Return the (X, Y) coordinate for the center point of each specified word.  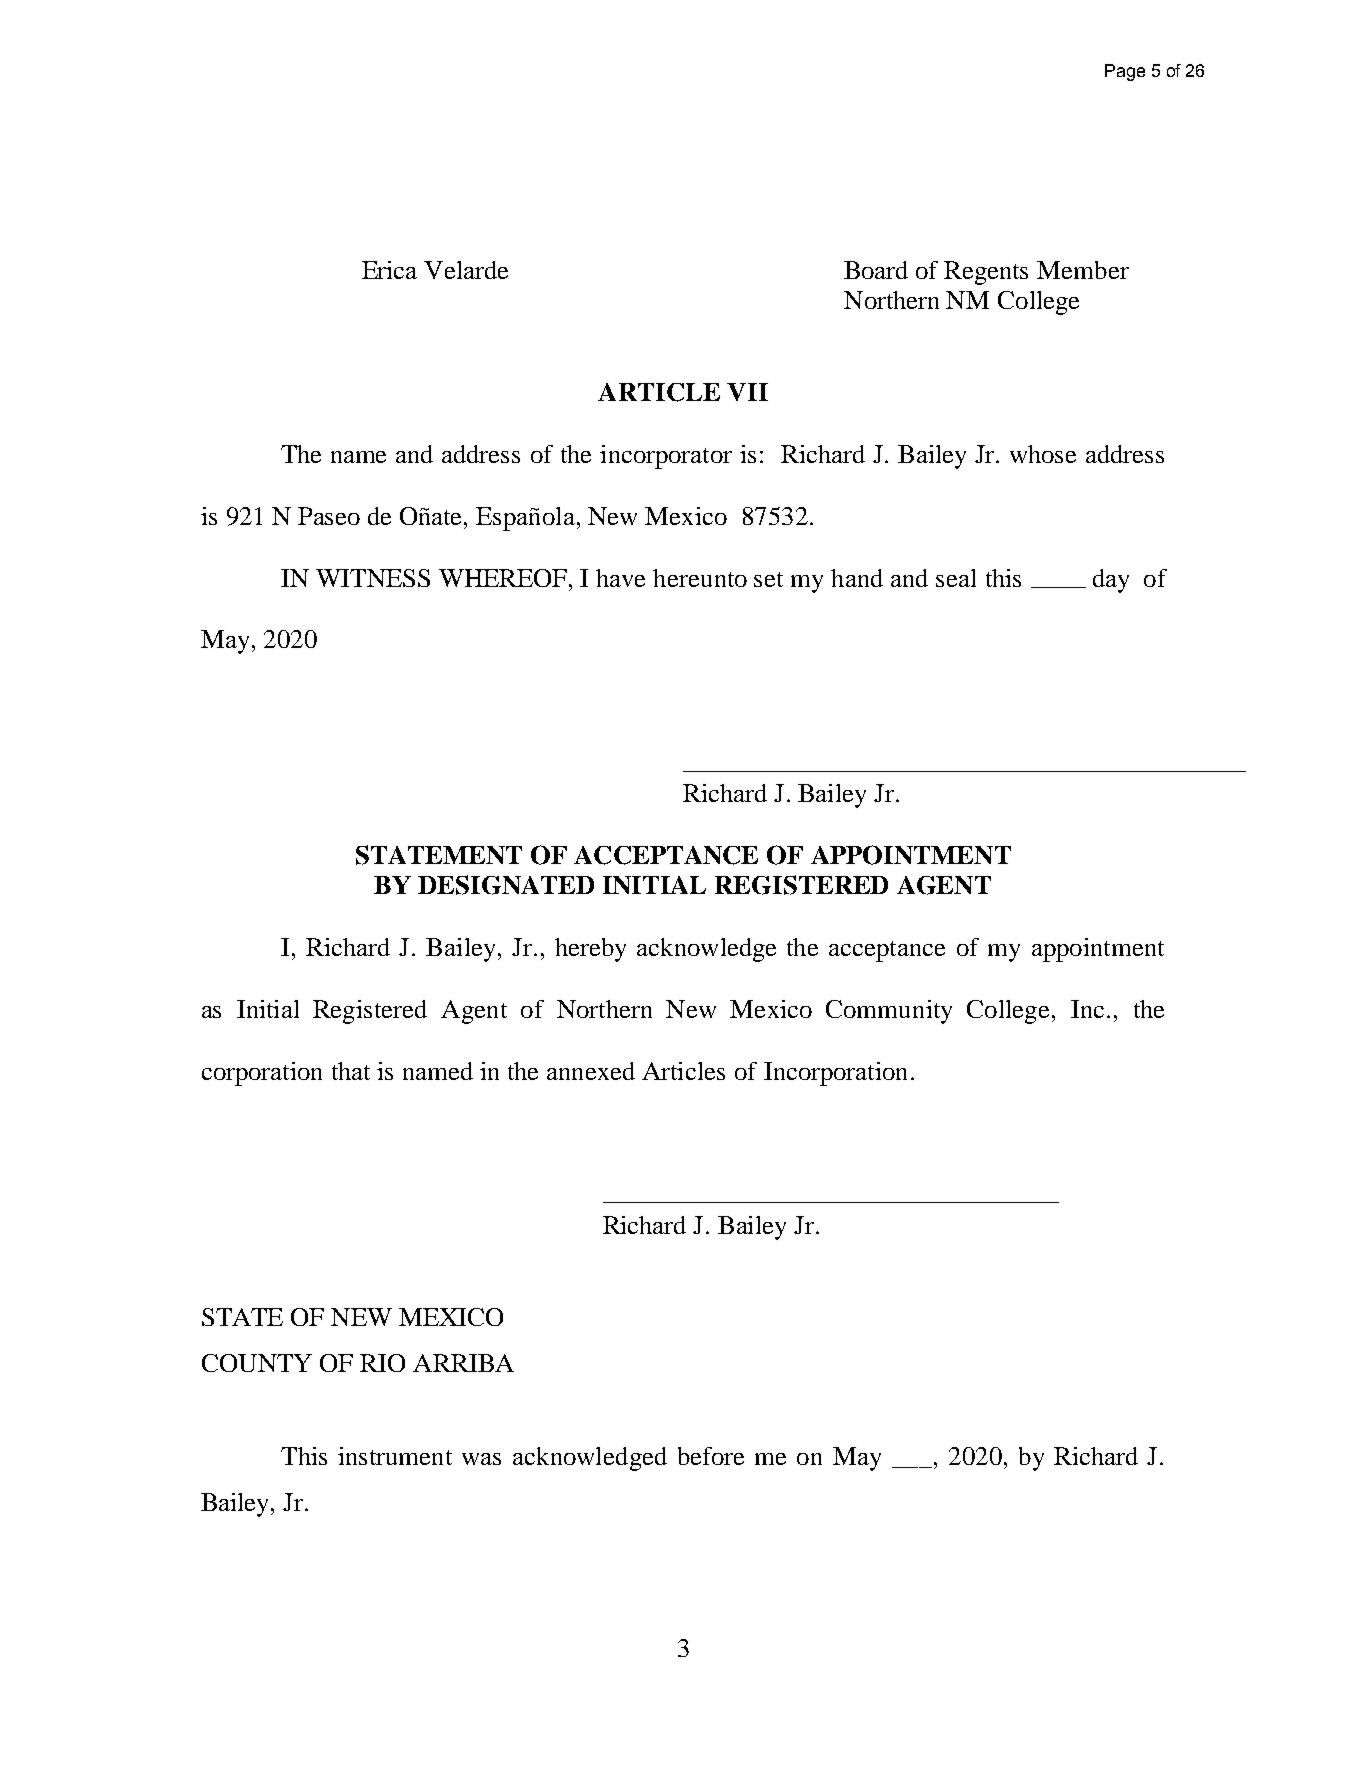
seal (956, 578)
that (351, 1071)
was (481, 1459)
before (711, 1456)
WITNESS (373, 578)
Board (876, 270)
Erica (389, 270)
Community (889, 1012)
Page (1125, 72)
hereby (590, 950)
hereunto (700, 578)
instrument (395, 1456)
